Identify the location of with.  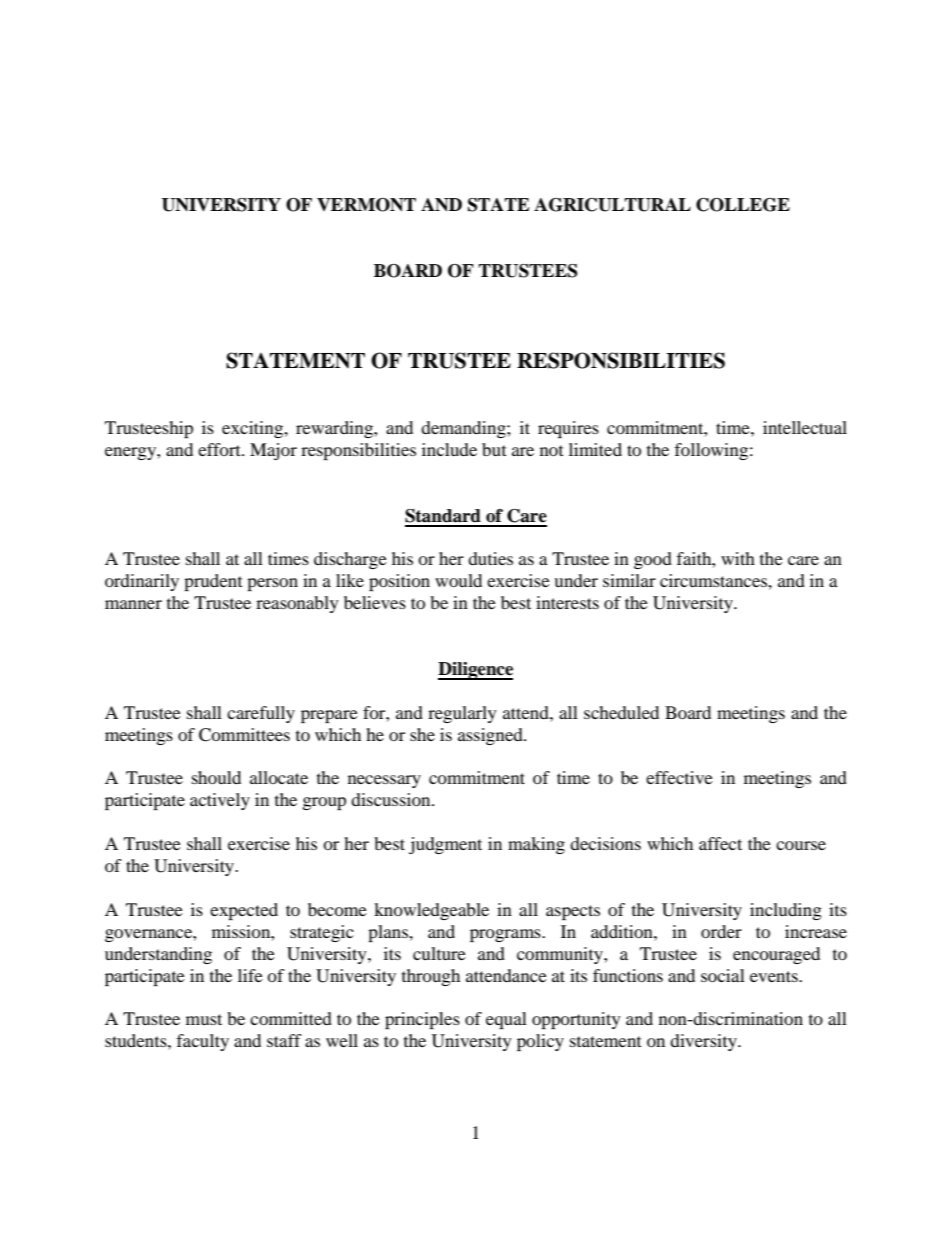
(738, 558).
